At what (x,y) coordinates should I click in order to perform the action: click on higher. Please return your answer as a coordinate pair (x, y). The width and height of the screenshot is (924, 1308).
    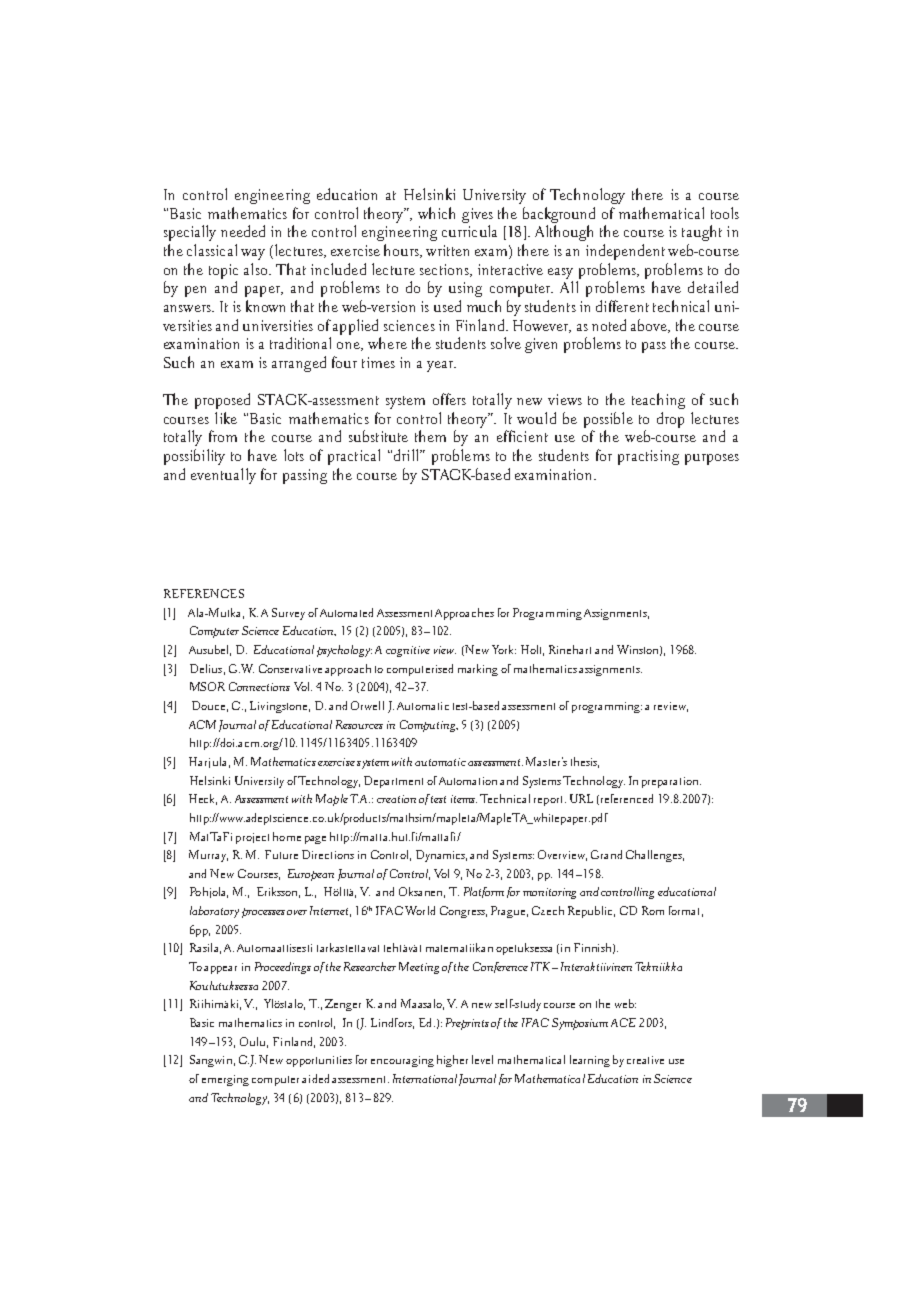
    Looking at the image, I should click on (452, 1061).
